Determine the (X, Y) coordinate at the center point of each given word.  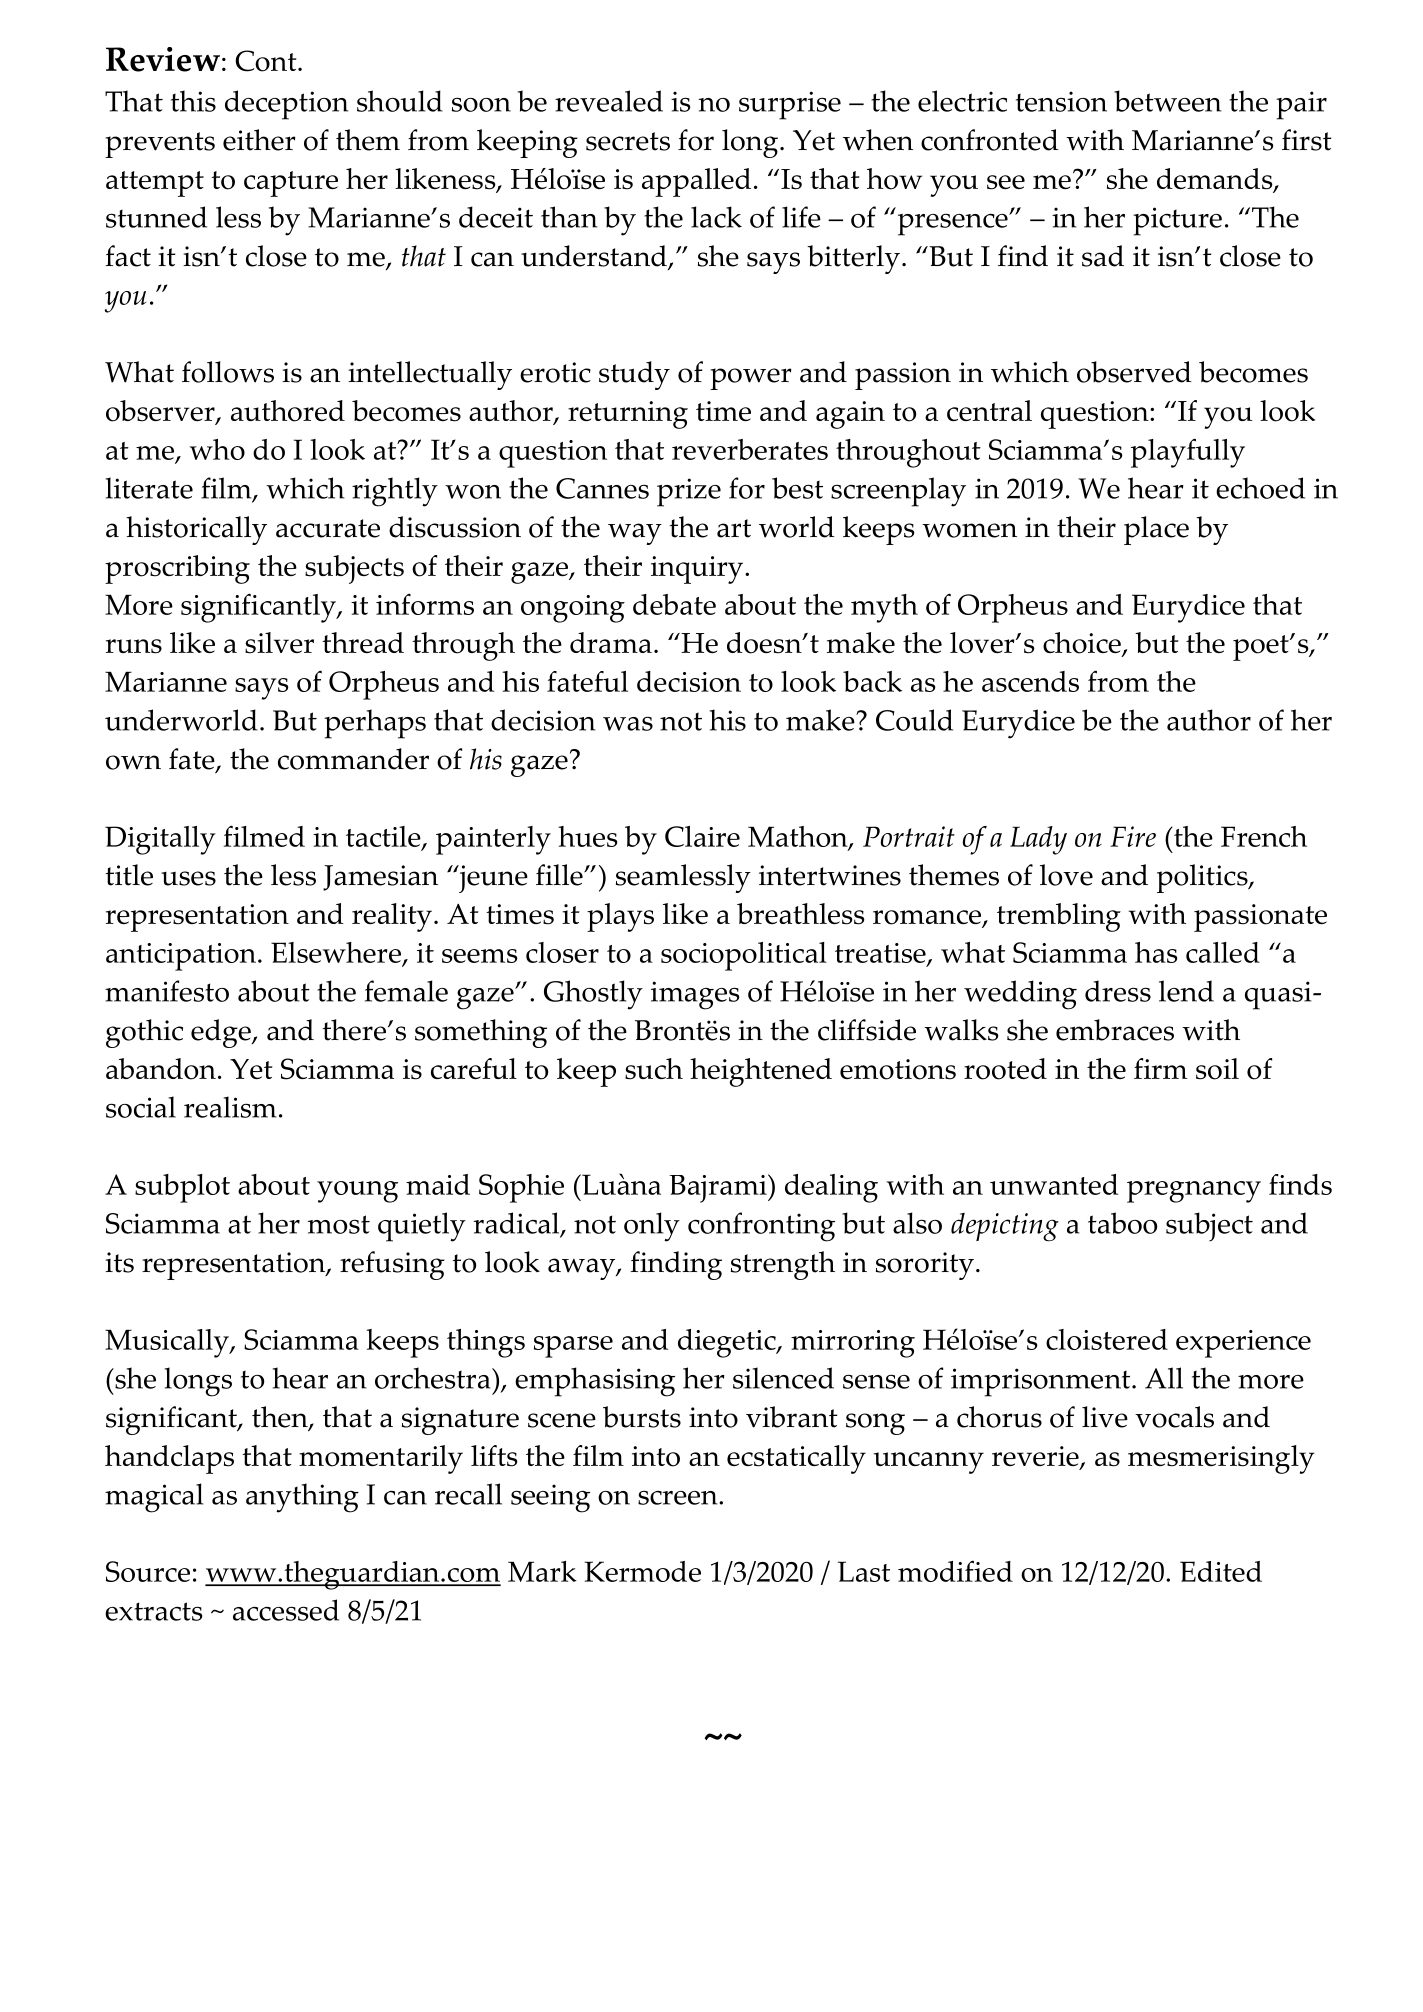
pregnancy (1194, 1192)
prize (689, 492)
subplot (182, 1188)
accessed (286, 1610)
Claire (702, 836)
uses (188, 878)
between (1168, 101)
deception (287, 105)
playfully (1188, 453)
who (217, 449)
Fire (1133, 836)
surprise (790, 105)
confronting (761, 1227)
